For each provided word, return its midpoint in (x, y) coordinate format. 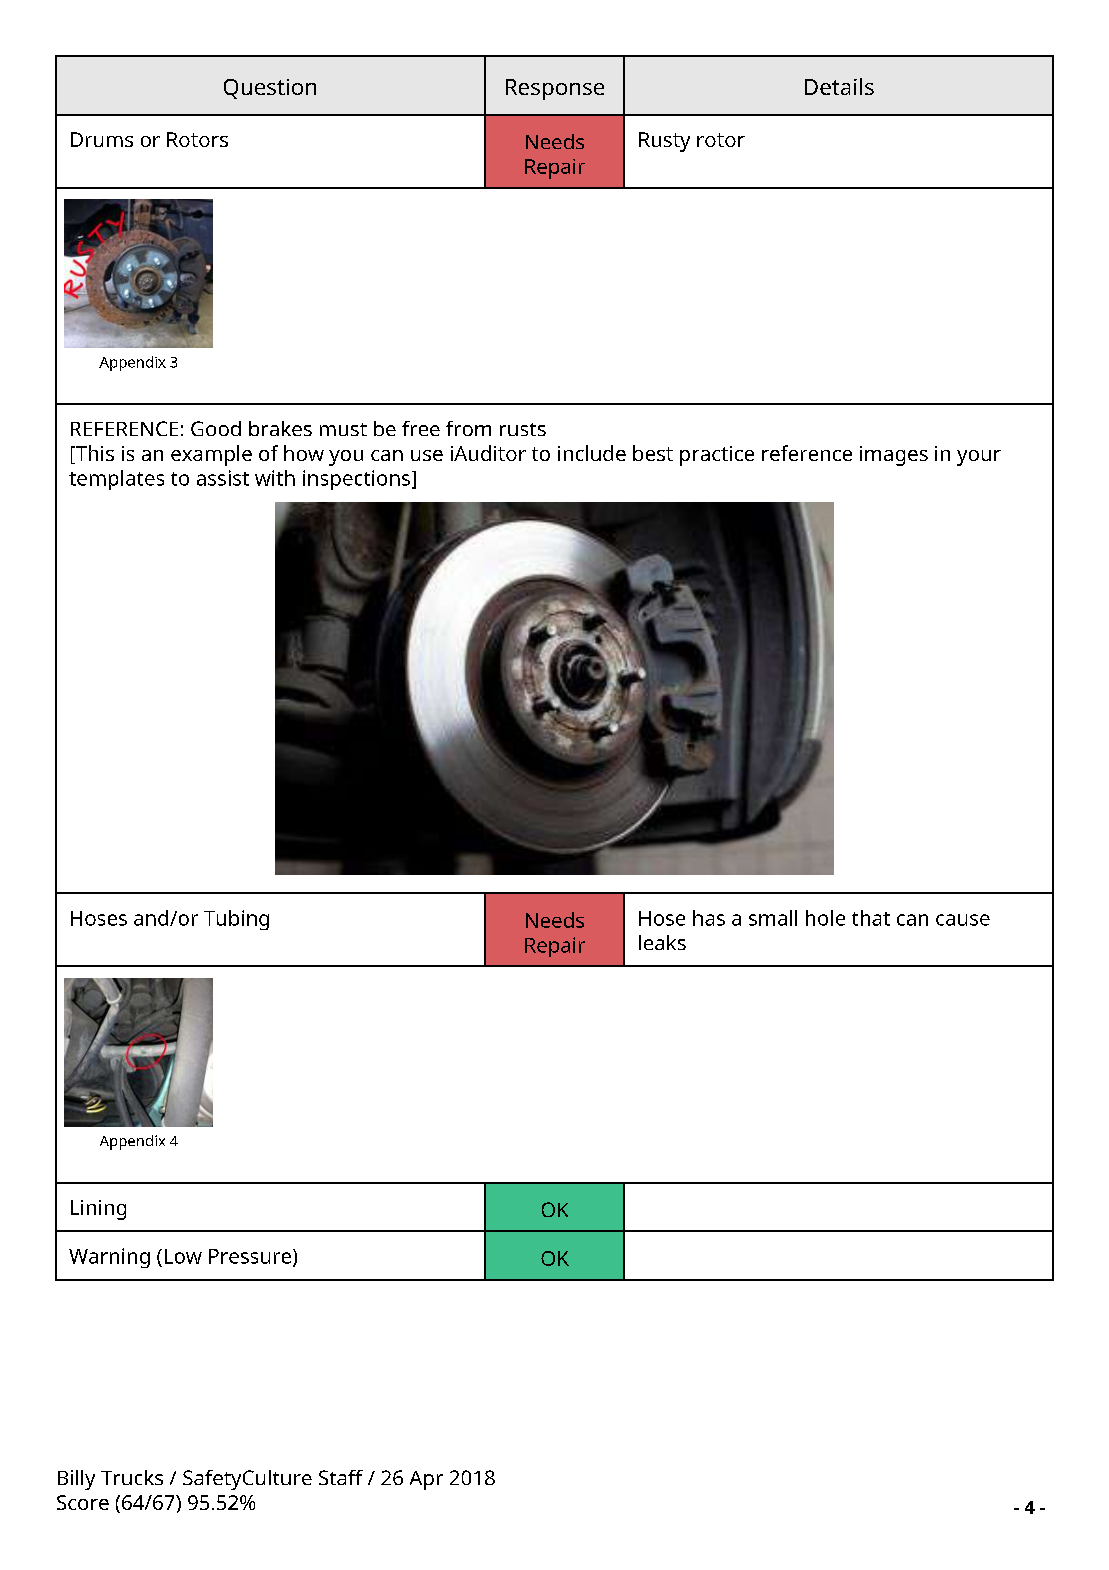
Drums (102, 139)
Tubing (236, 920)
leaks (662, 942)
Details (839, 86)
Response (555, 89)
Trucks (132, 1477)
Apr (426, 1480)
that (871, 918)
